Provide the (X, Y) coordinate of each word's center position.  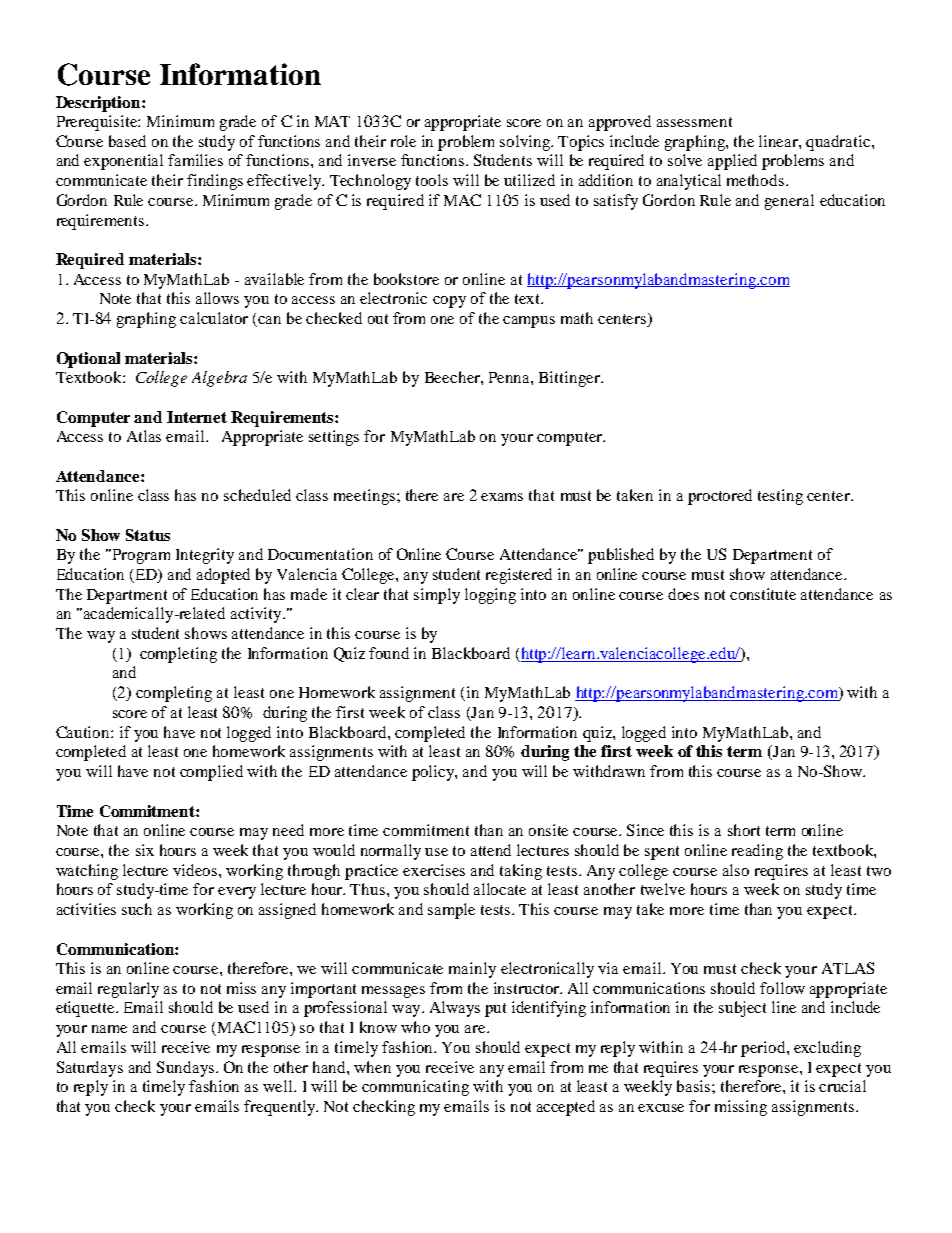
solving (526, 143)
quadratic (839, 143)
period (764, 1049)
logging (490, 596)
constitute (763, 594)
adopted (223, 576)
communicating (415, 1088)
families (195, 160)
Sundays (187, 1069)
